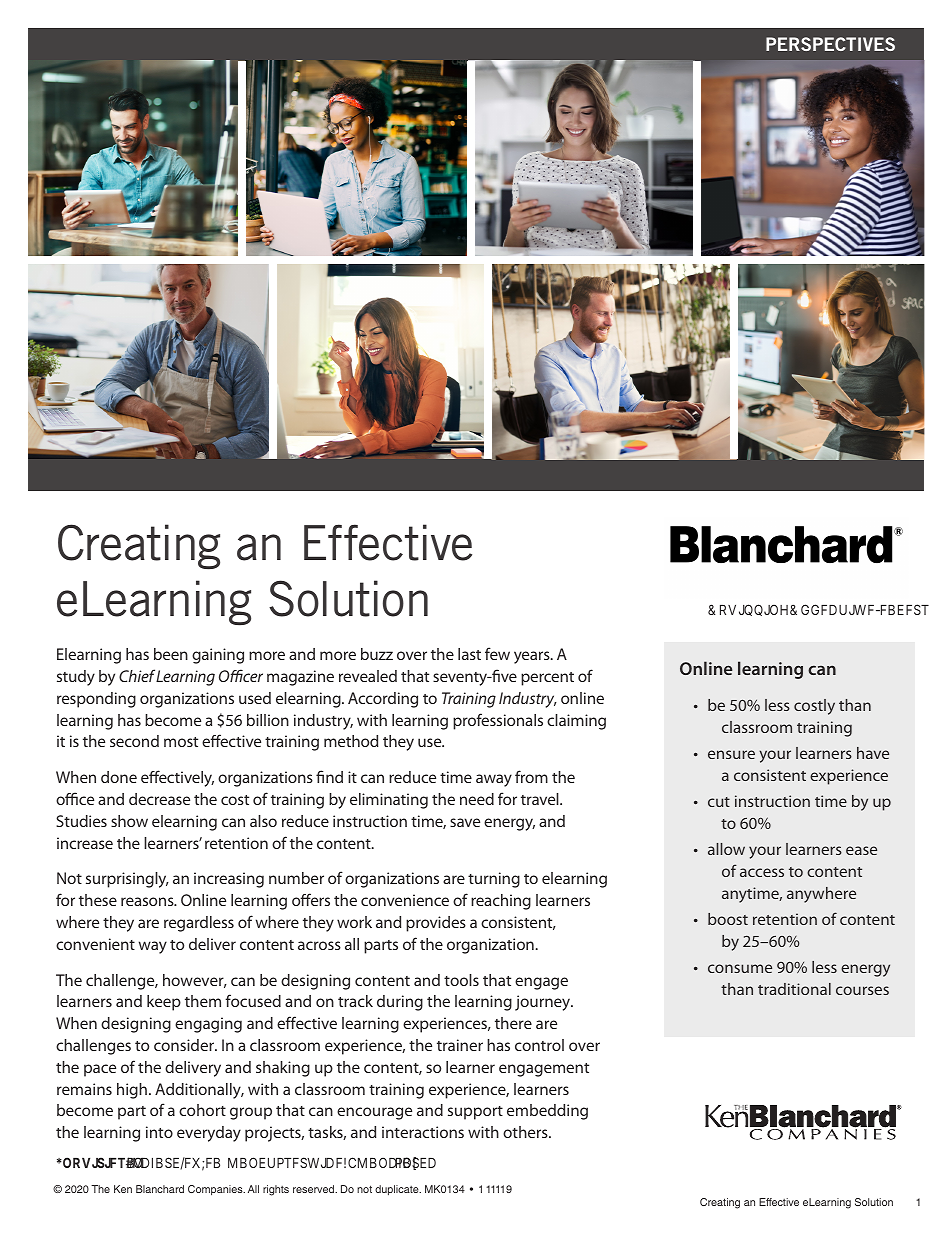 This screenshot has height=1233, width=952. Describe the element at coordinates (731, 754) in the screenshot. I see `ensure` at that location.
